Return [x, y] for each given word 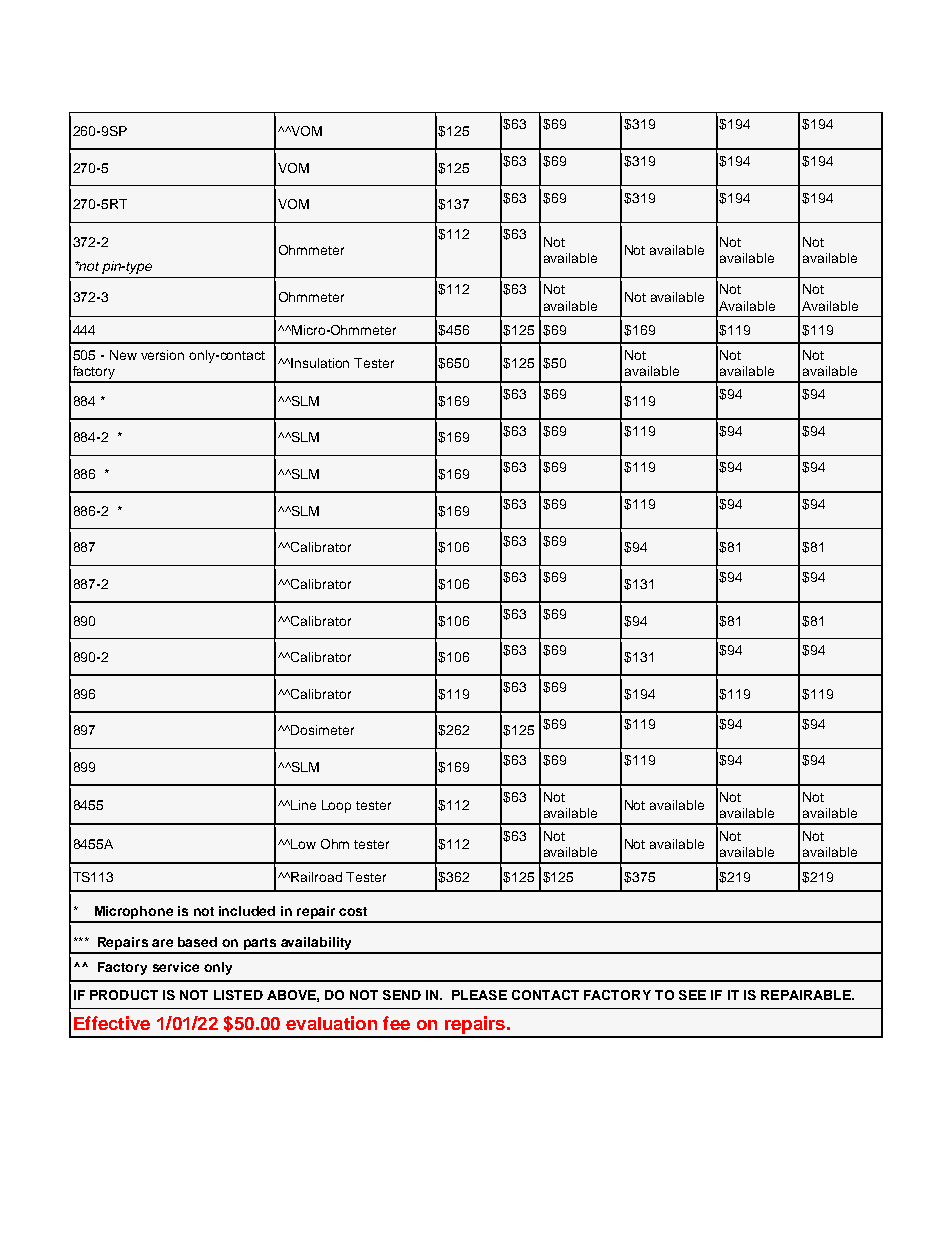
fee [396, 1023]
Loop [336, 806]
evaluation [331, 1023]
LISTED [238, 995]
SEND [402, 995]
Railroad [316, 877]
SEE [692, 995]
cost [353, 911]
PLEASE [479, 995]
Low [303, 844]
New [123, 355]
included [247, 911]
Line [303, 805]
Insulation [320, 363]
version [162, 355]
